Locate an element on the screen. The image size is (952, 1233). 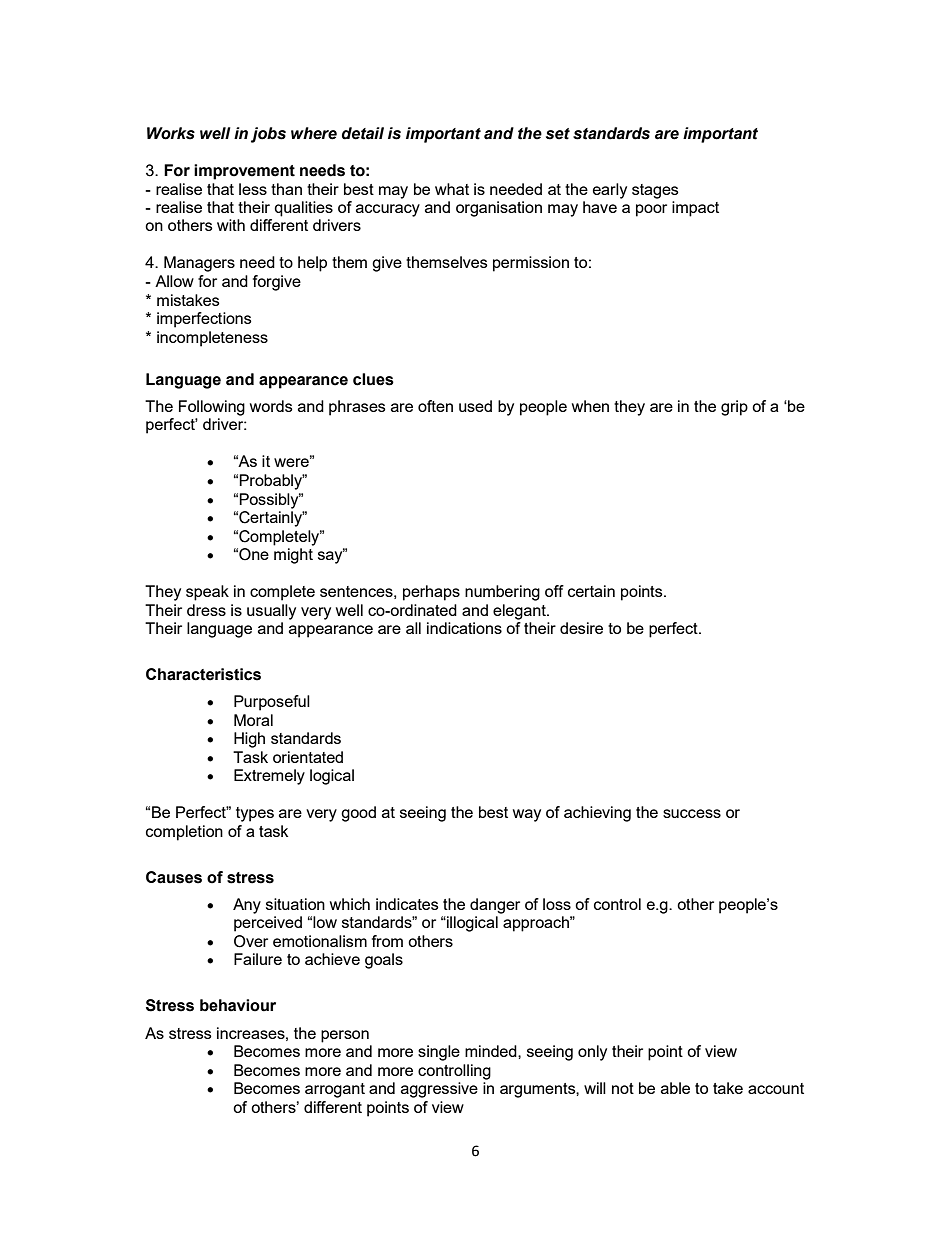
what is located at coordinates (452, 189).
